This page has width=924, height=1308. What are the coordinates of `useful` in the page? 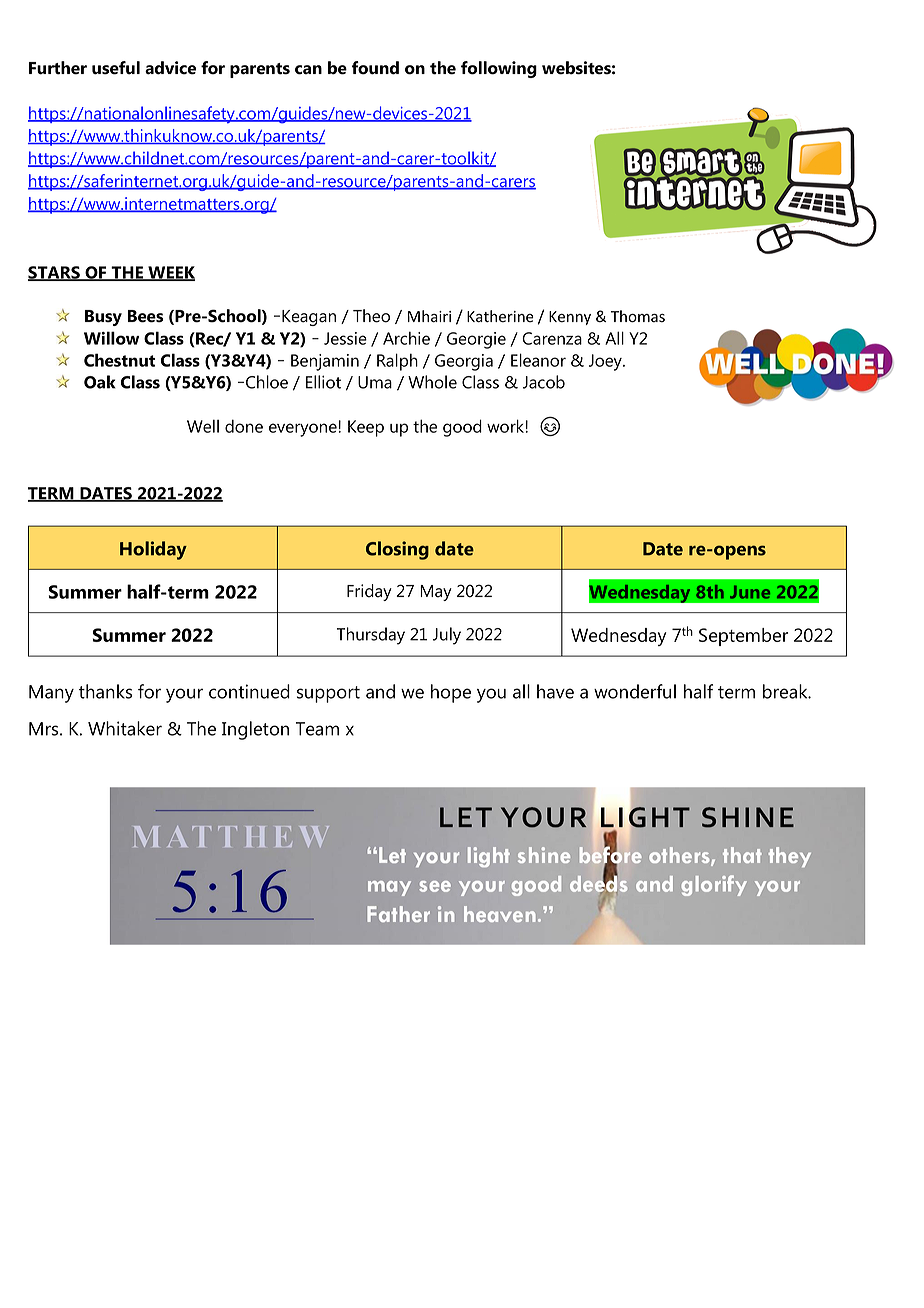 It's located at (116, 68).
